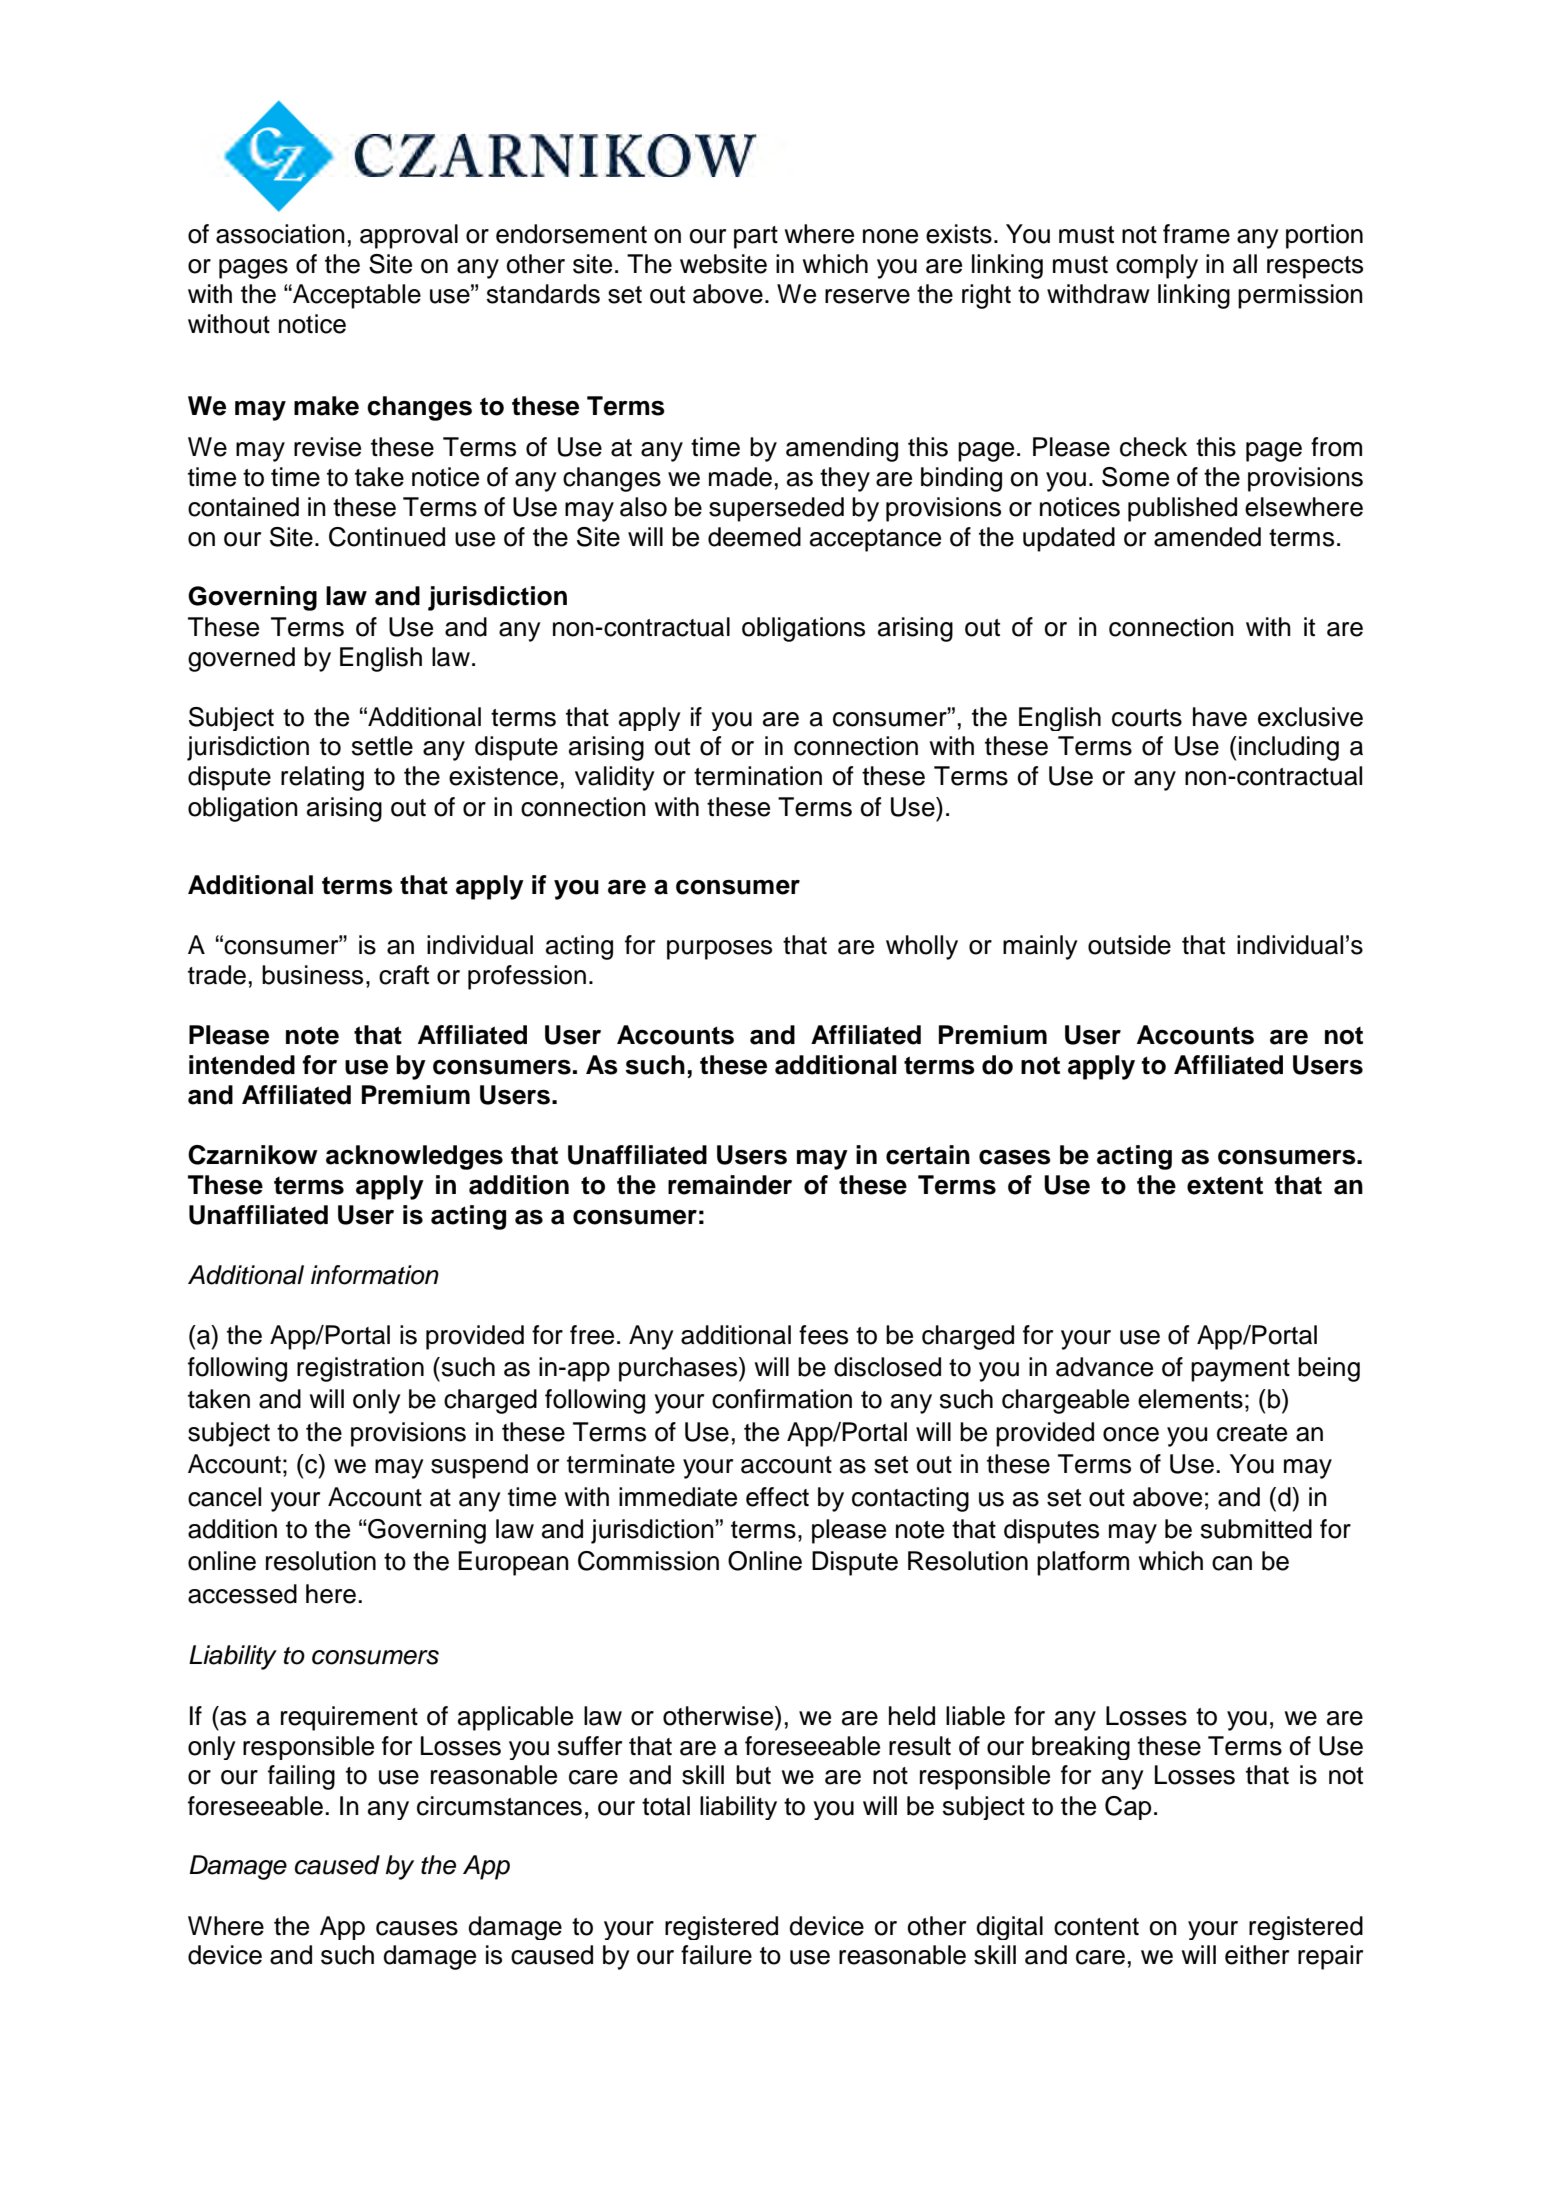  I want to click on part, so click(756, 237).
